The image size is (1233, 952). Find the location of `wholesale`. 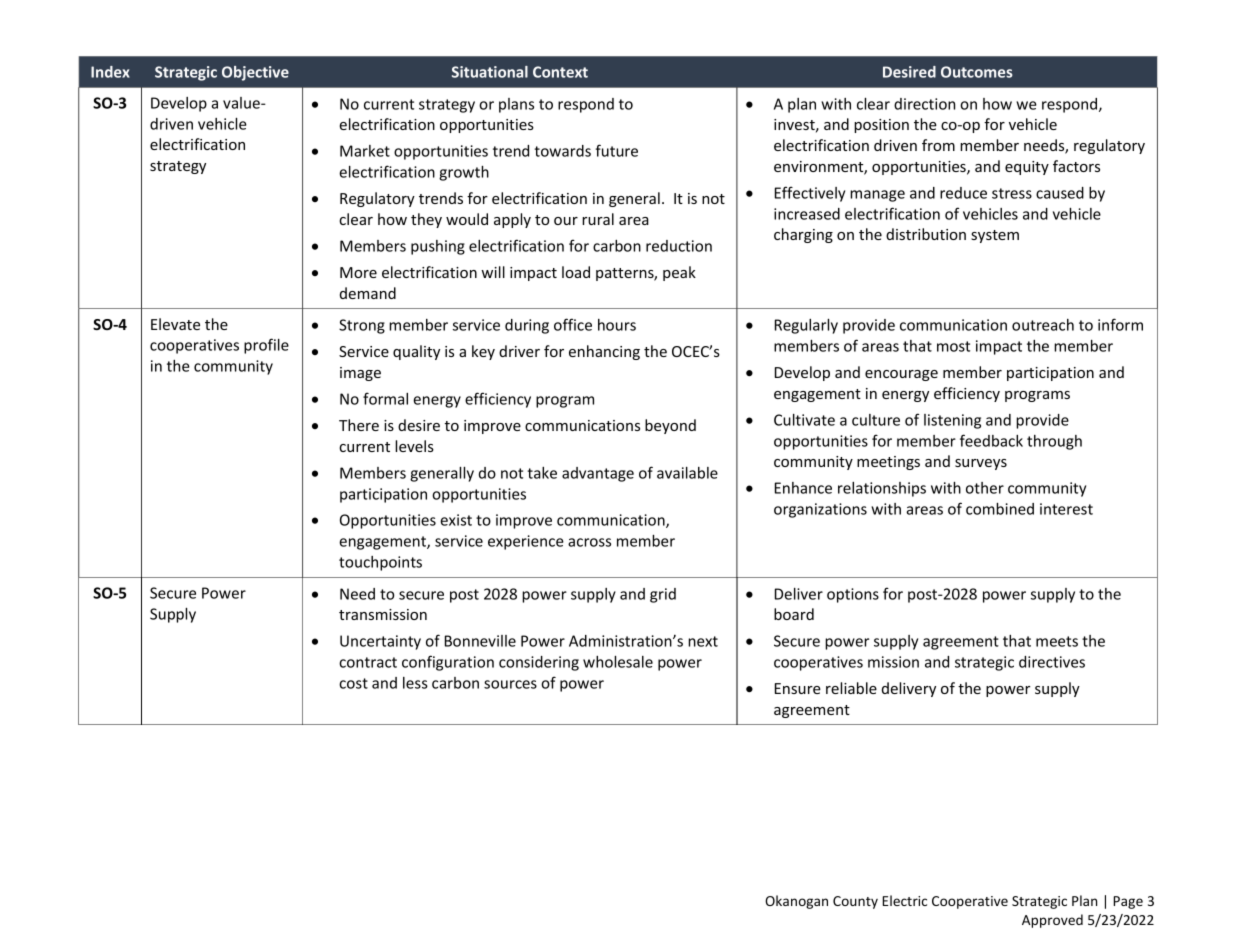

wholesale is located at coordinates (618, 662).
